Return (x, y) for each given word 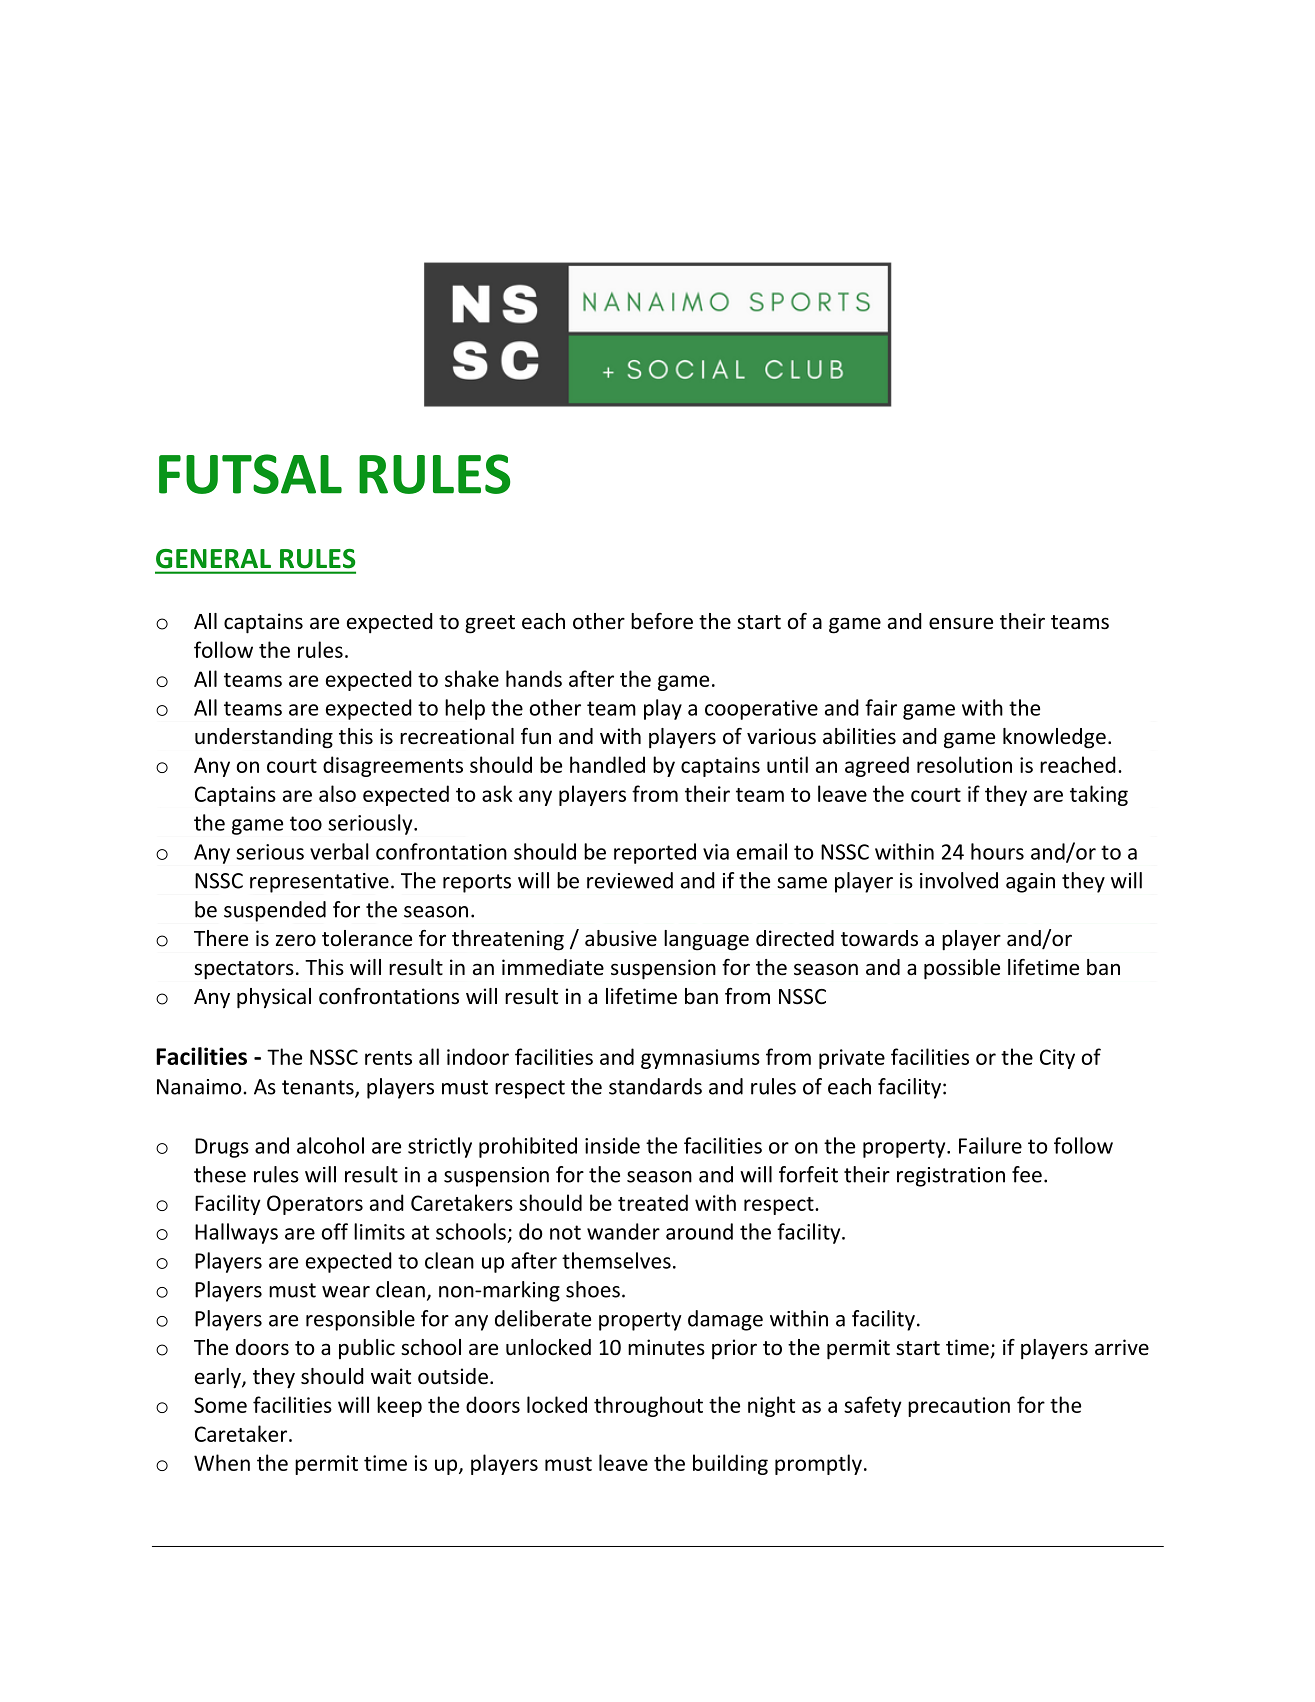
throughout (648, 1406)
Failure (990, 1145)
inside (612, 1145)
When (222, 1462)
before (662, 621)
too (306, 823)
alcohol (330, 1145)
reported (655, 853)
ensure (961, 623)
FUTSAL (250, 474)
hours (997, 851)
